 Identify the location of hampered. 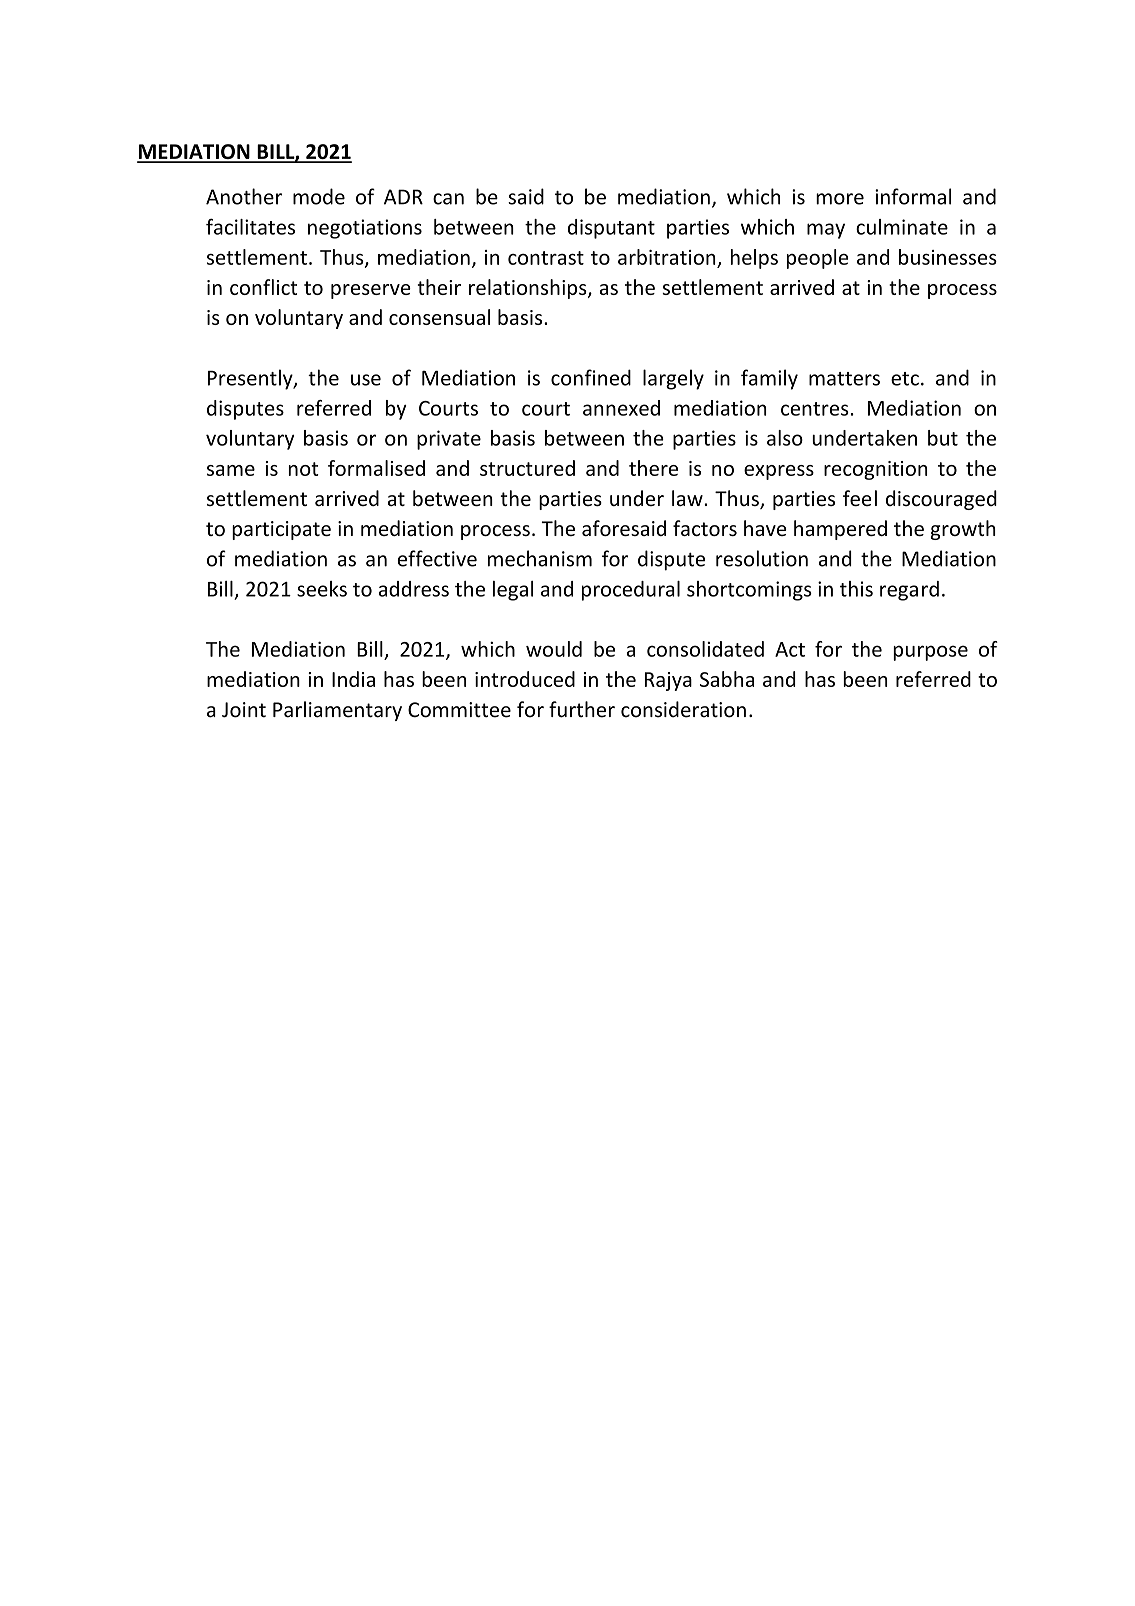
(840, 530).
